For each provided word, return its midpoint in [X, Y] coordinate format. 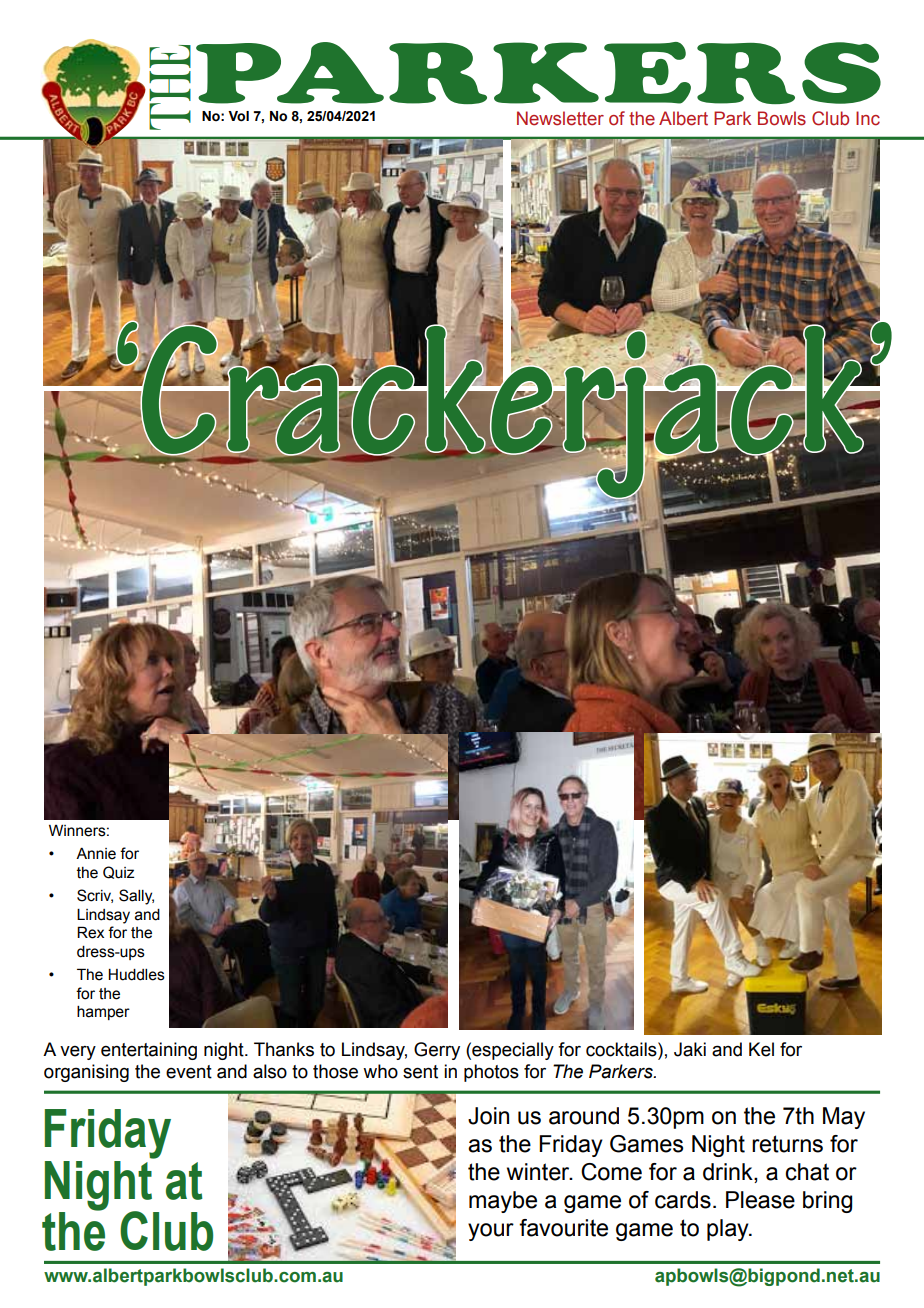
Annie [96, 854]
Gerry [437, 1051]
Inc [868, 118]
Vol [238, 116]
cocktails [622, 1049]
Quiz [119, 872]
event [189, 1072]
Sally [136, 897]
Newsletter [560, 118]
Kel [761, 1049]
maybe [503, 1202]
